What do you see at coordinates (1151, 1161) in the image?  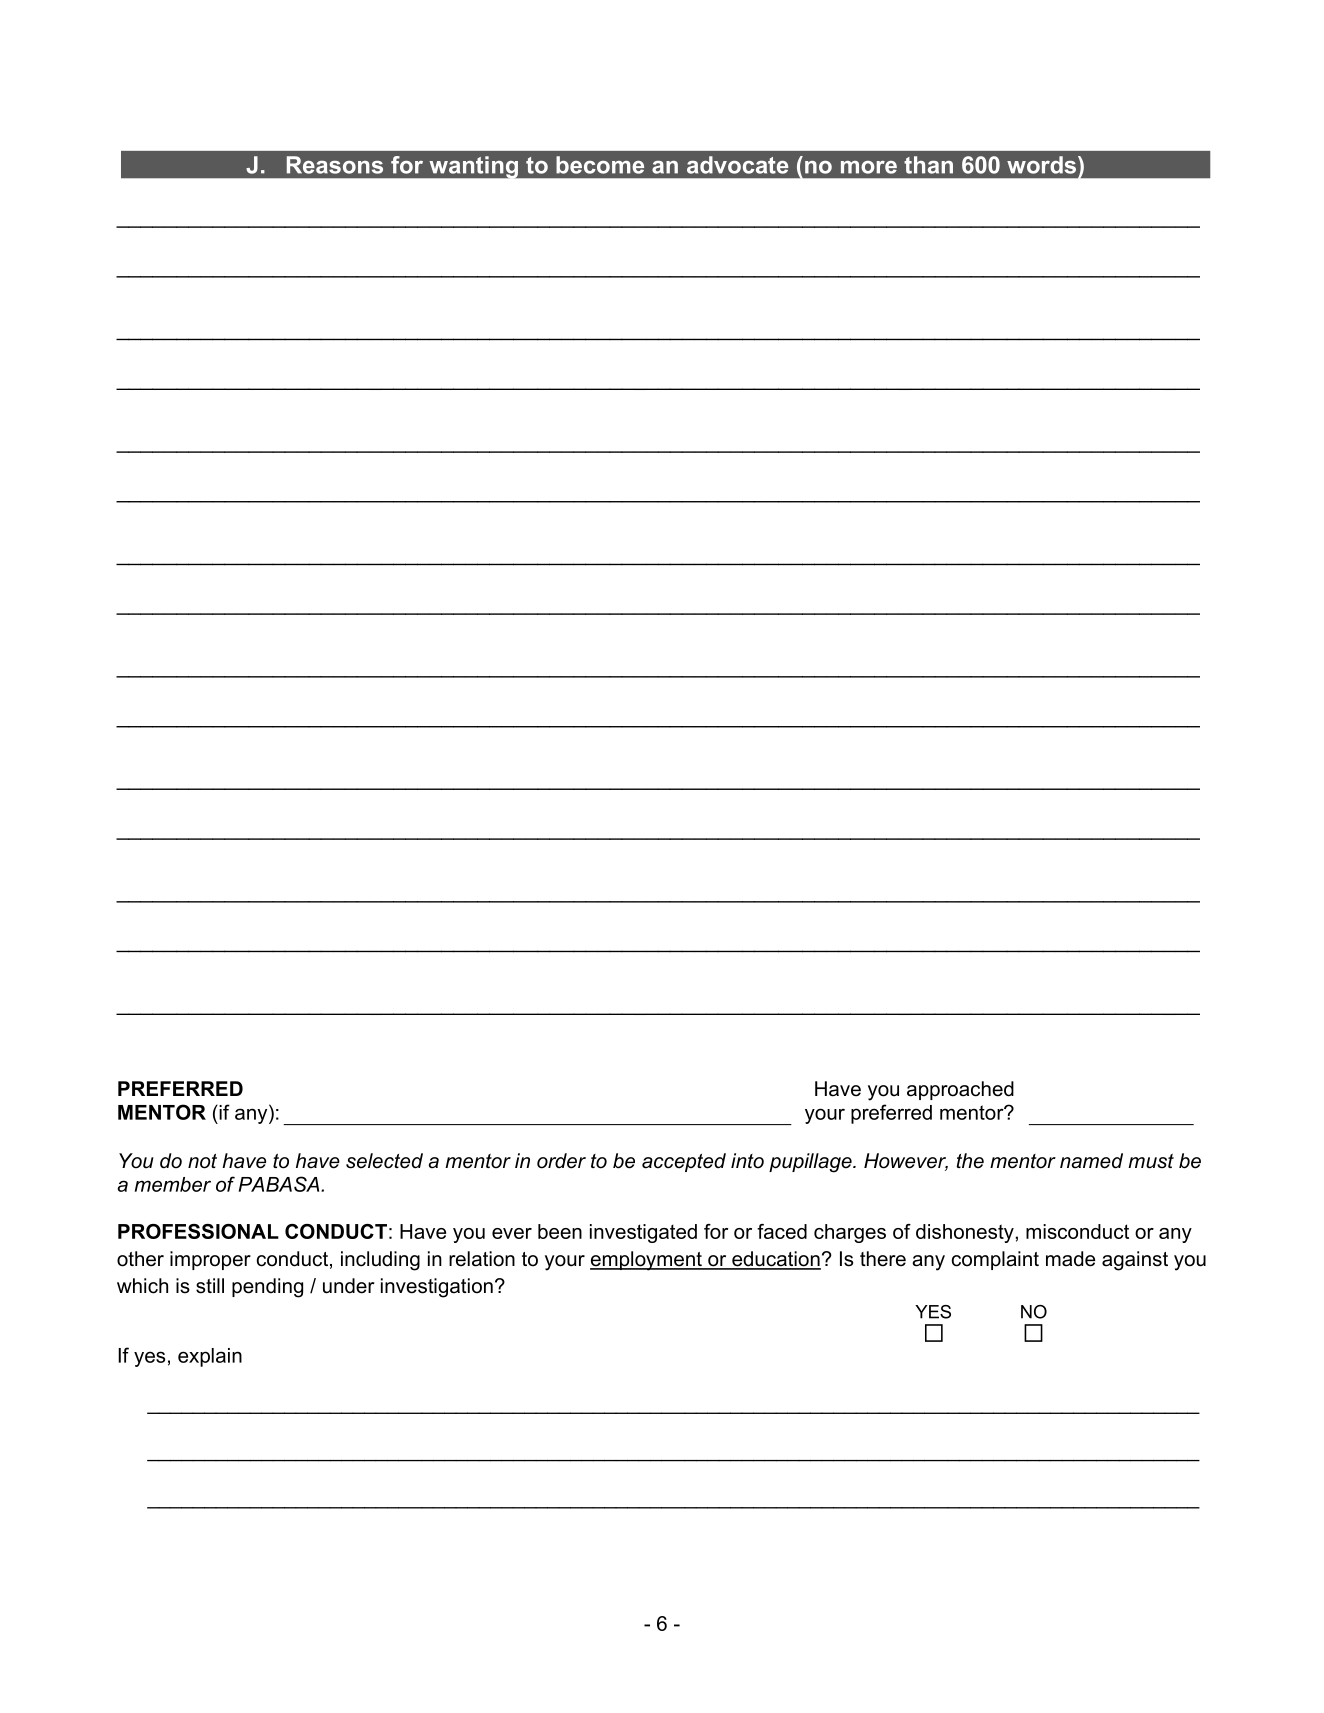 I see `must` at bounding box center [1151, 1161].
